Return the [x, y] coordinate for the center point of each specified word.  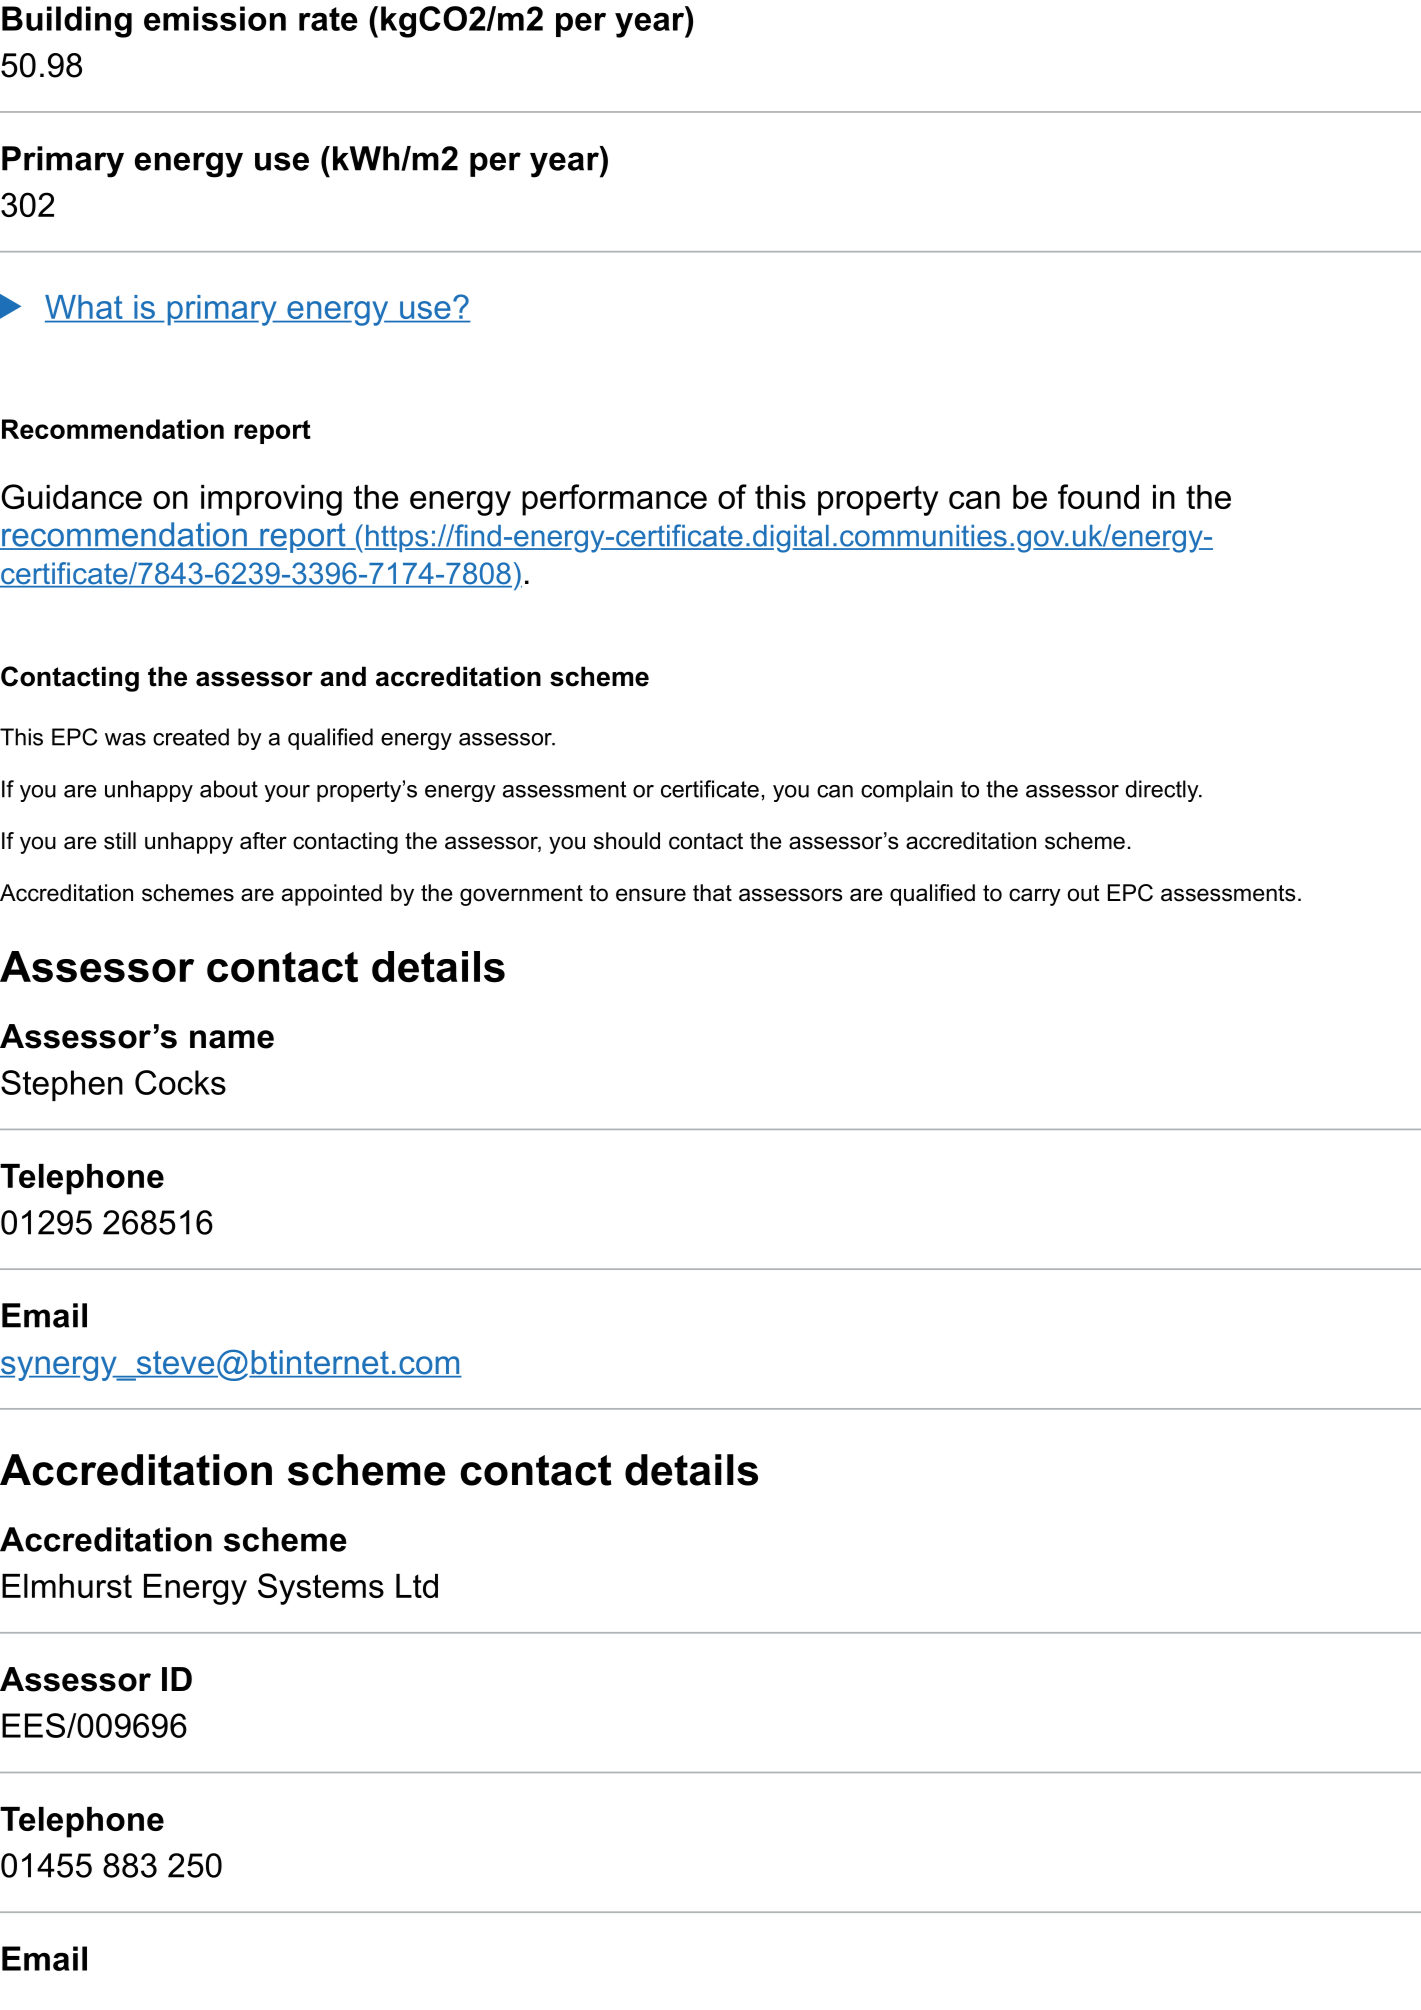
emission [215, 18]
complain [907, 791]
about [229, 789]
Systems [321, 1589]
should [627, 841]
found [1098, 496]
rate [328, 19]
